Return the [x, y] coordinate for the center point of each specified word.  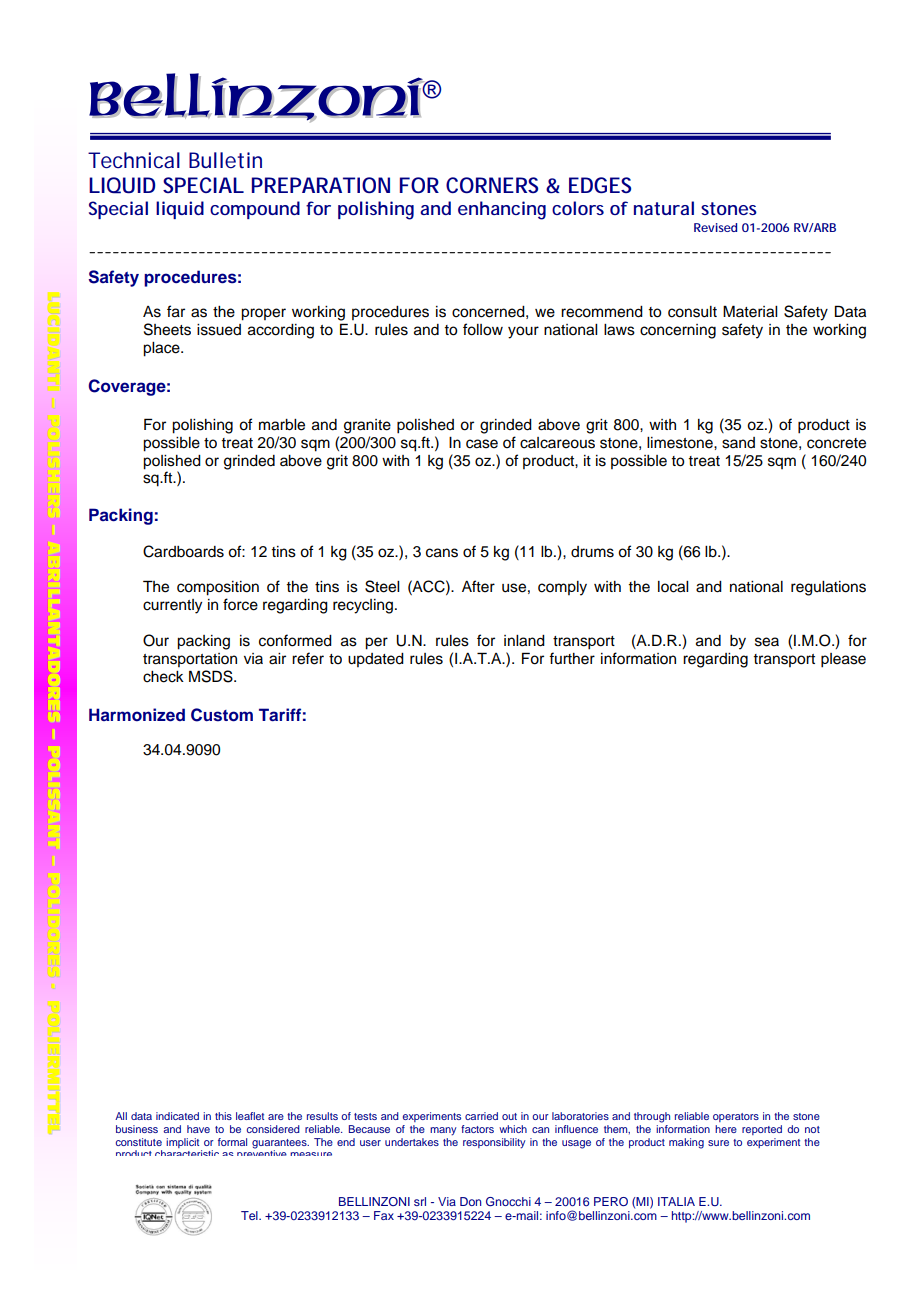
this [223, 1116]
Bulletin [225, 160]
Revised [715, 227]
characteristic [187, 1153]
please [843, 660]
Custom [222, 715]
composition [218, 588]
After [478, 586]
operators [736, 1117]
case [482, 444]
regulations [828, 588]
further [572, 658]
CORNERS [492, 185]
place [162, 349]
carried [481, 1116]
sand [738, 443]
